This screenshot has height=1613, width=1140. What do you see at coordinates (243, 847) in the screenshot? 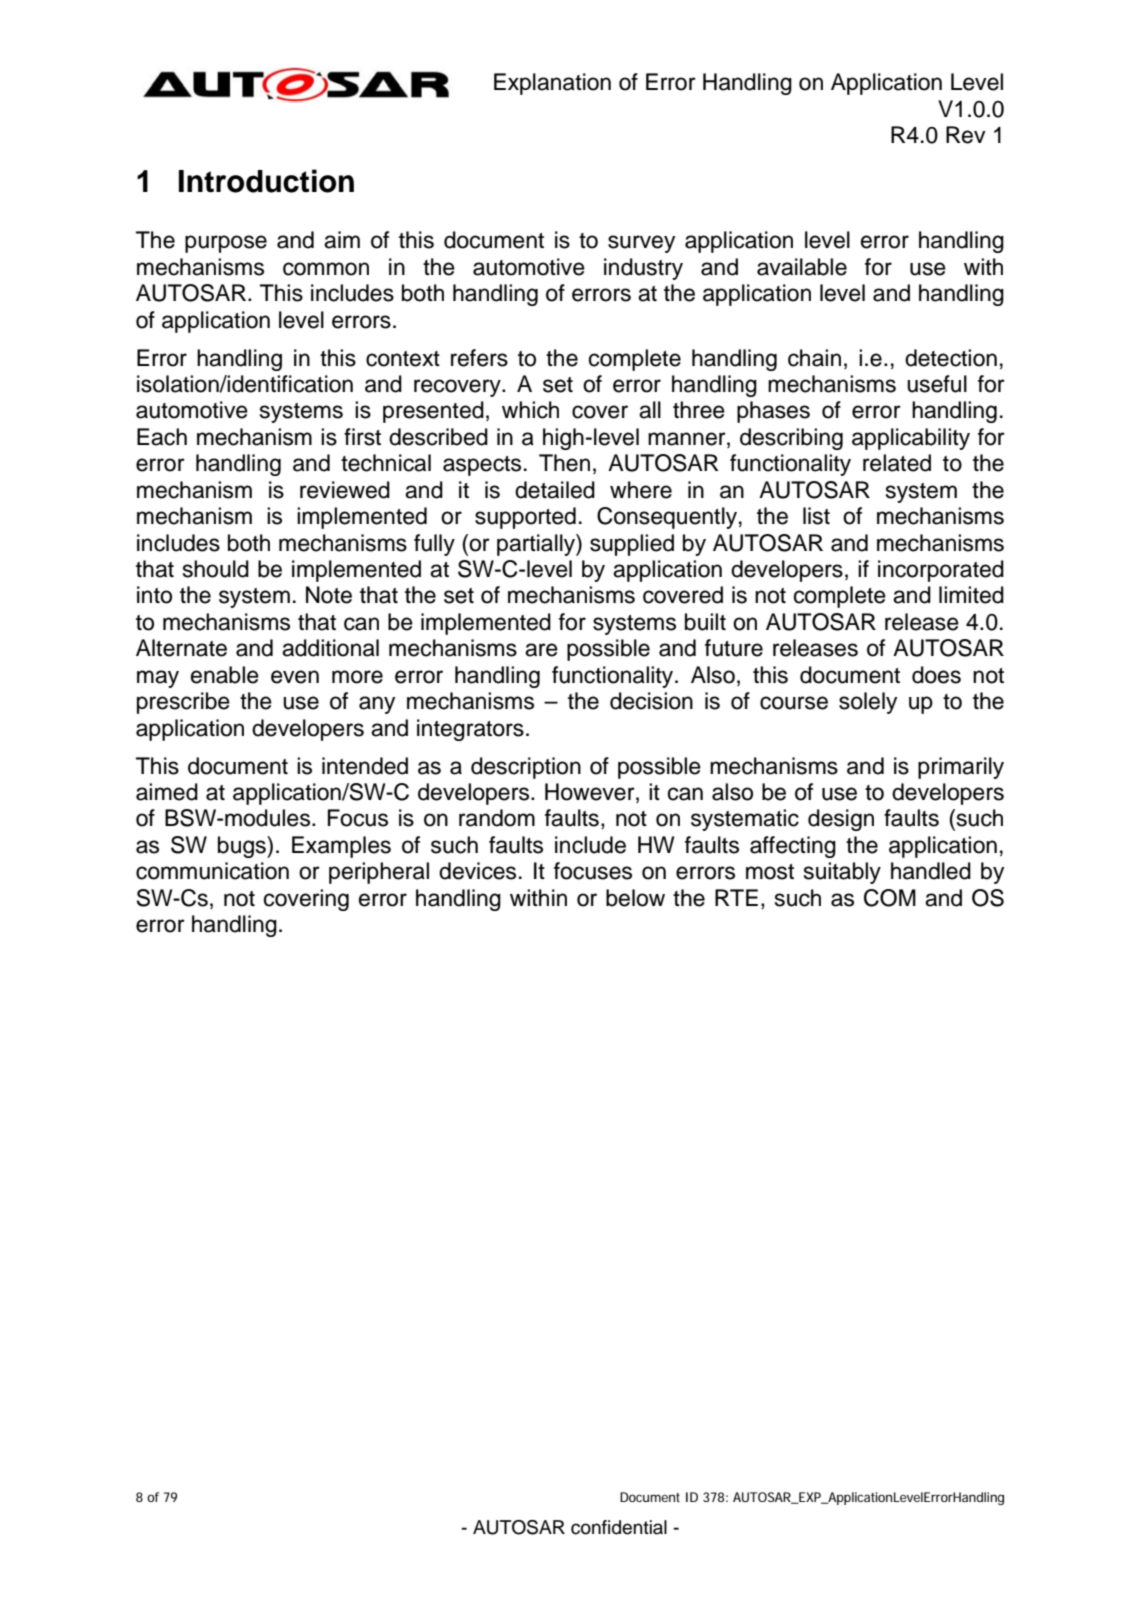
I see `bugs` at bounding box center [243, 847].
